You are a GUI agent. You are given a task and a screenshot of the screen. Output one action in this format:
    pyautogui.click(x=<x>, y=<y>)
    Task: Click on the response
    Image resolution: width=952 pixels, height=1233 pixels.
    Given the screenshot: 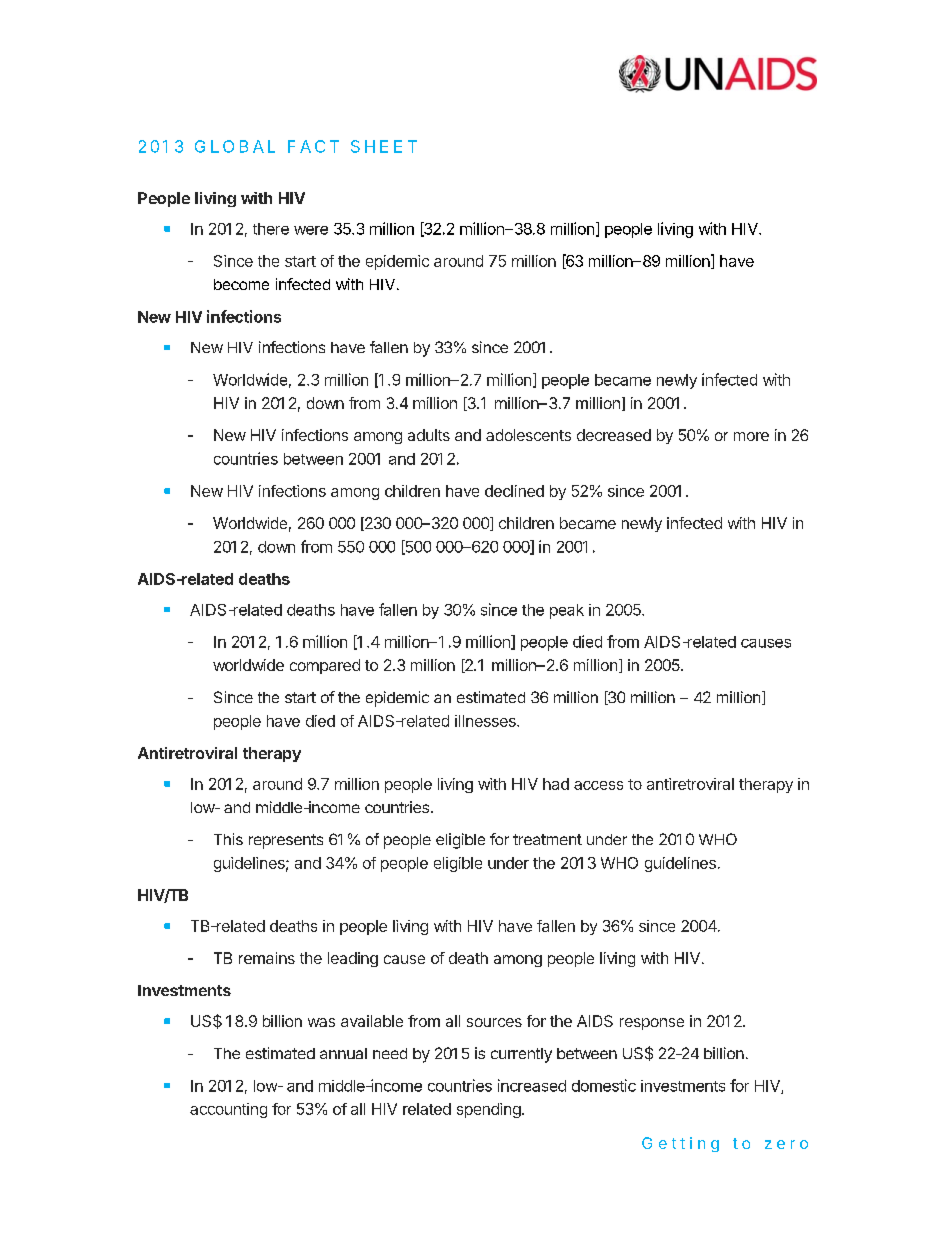 What is the action you would take?
    pyautogui.click(x=652, y=1024)
